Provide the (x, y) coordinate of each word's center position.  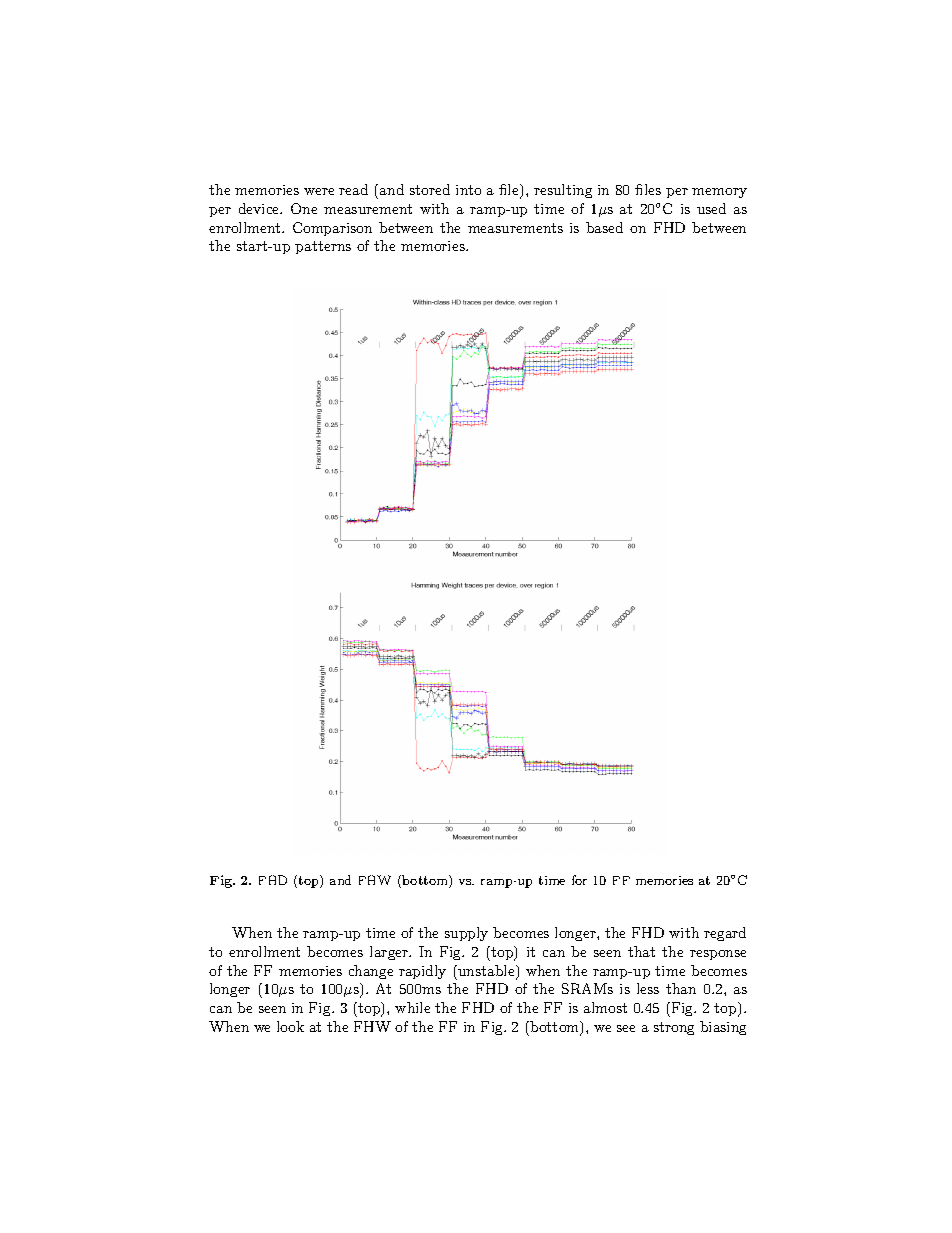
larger (390, 953)
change (371, 972)
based (604, 227)
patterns (323, 247)
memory (719, 193)
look (290, 1026)
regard (725, 934)
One (304, 208)
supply (466, 934)
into (468, 190)
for (579, 880)
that (641, 951)
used (711, 208)
